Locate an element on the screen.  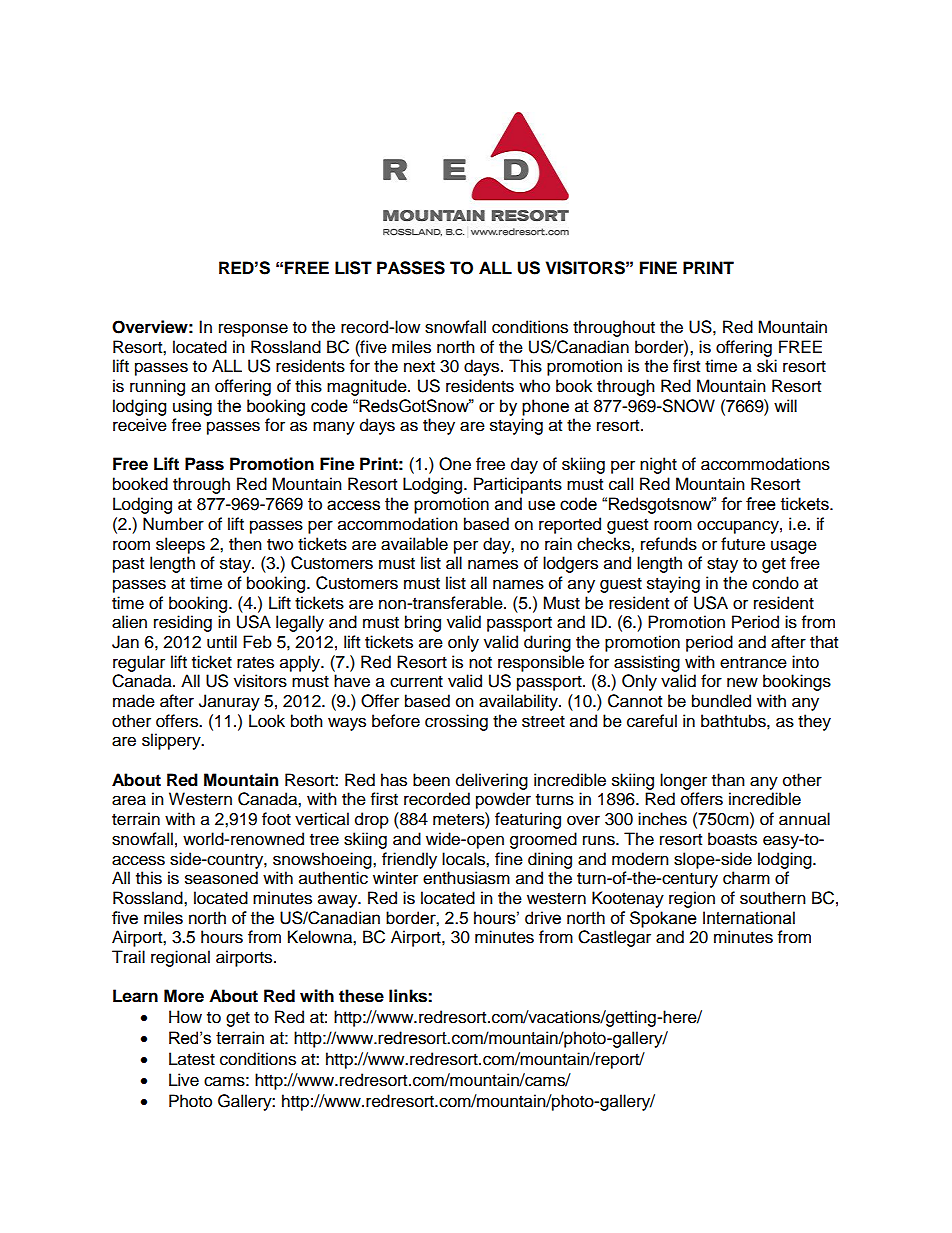
next is located at coordinates (419, 367).
